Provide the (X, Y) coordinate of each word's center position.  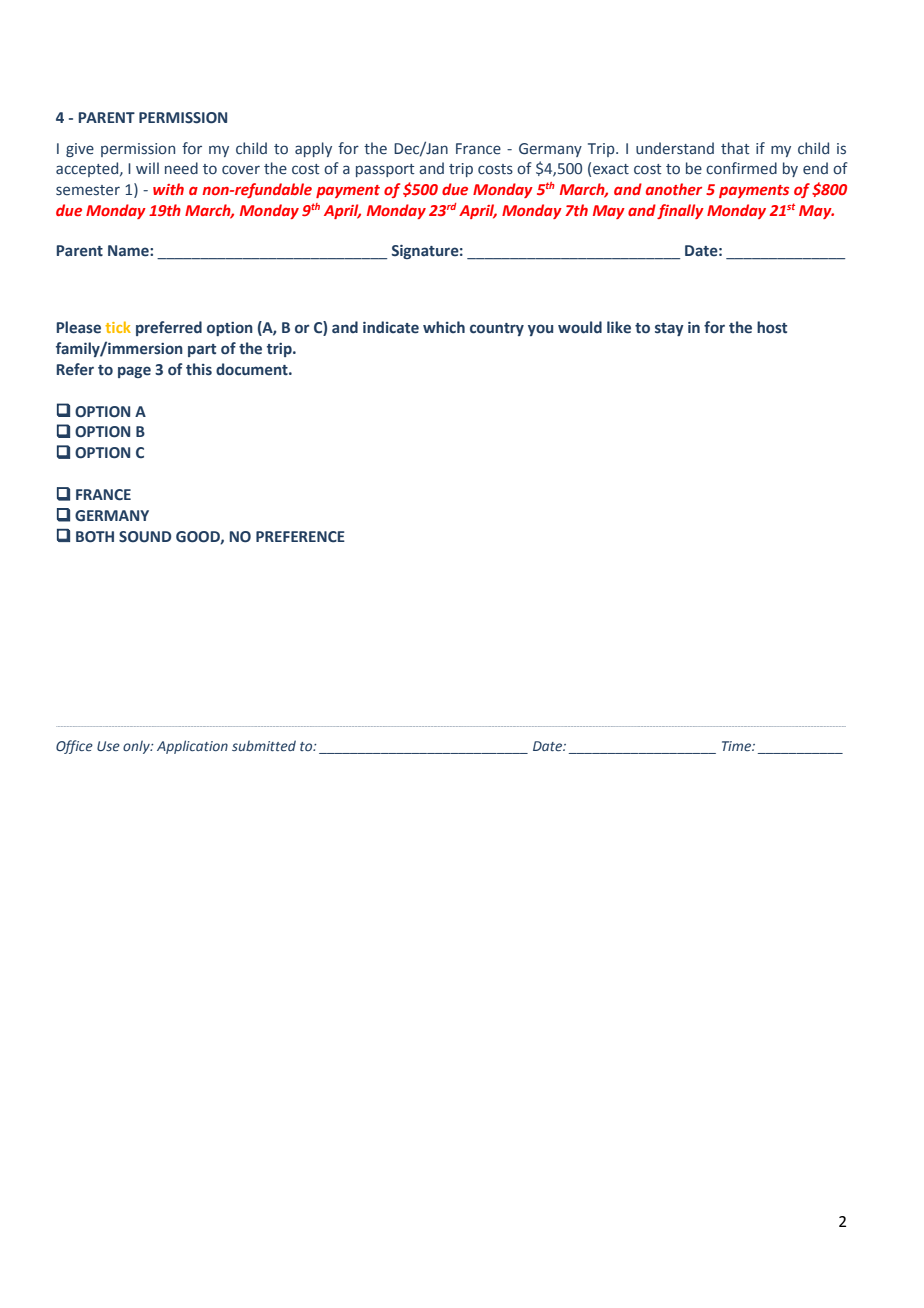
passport (385, 170)
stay (669, 329)
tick (118, 327)
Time (737, 746)
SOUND (145, 537)
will (147, 168)
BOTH (95, 537)
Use (108, 746)
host (772, 327)
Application (192, 747)
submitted (264, 745)
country (497, 329)
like (619, 327)
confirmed (741, 168)
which (444, 327)
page (134, 372)
